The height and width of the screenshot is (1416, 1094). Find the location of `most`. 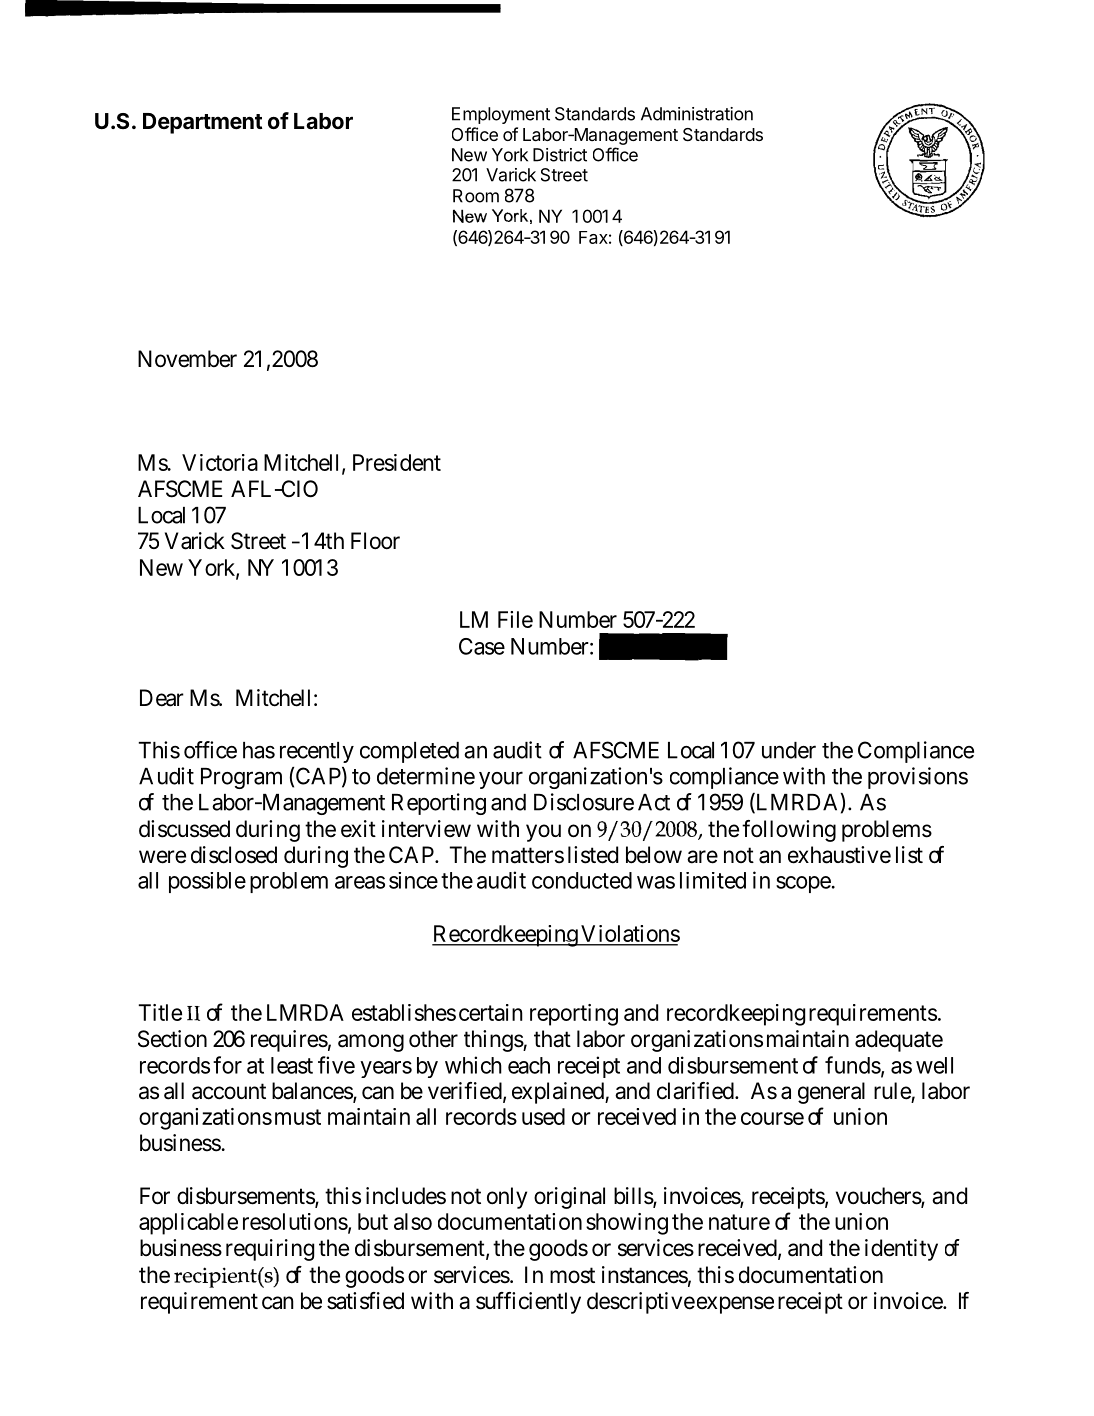

most is located at coordinates (572, 1275).
